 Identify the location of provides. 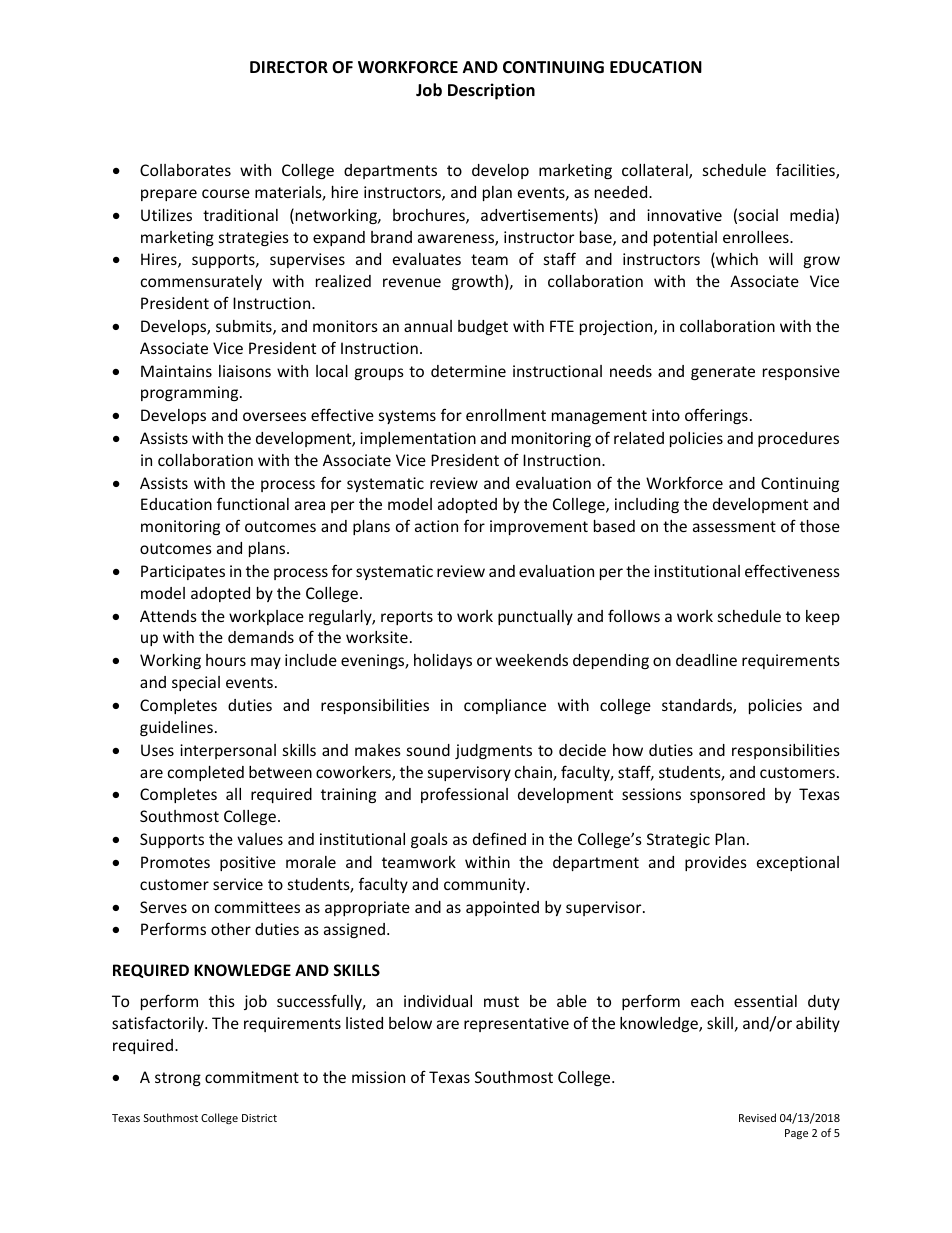
(716, 863).
